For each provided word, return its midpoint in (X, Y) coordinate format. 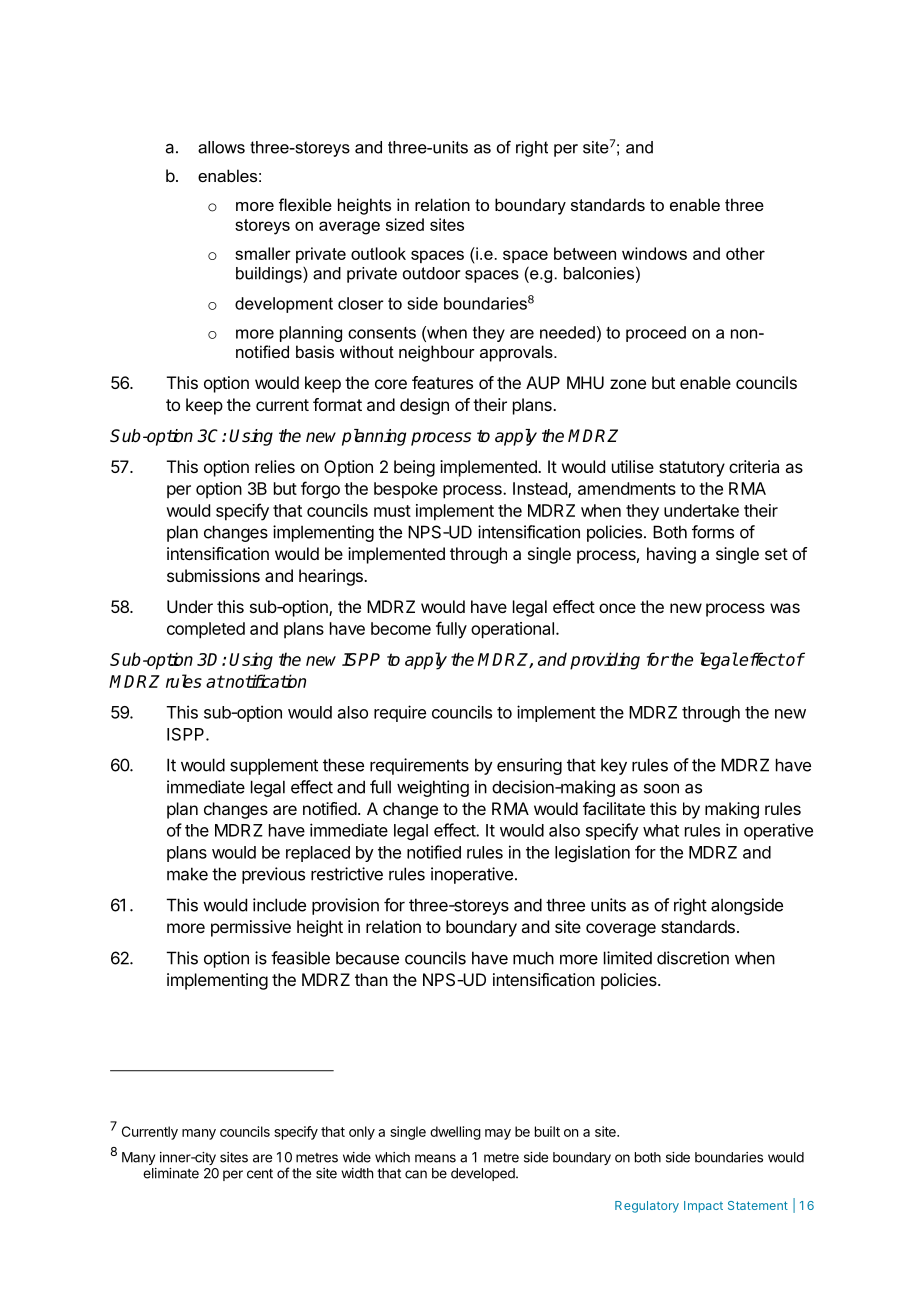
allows (221, 147)
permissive (251, 928)
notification (265, 681)
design (424, 406)
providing (605, 661)
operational (512, 630)
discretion (693, 958)
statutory (692, 469)
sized (405, 224)
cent (260, 1173)
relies (275, 466)
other (745, 253)
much (533, 958)
